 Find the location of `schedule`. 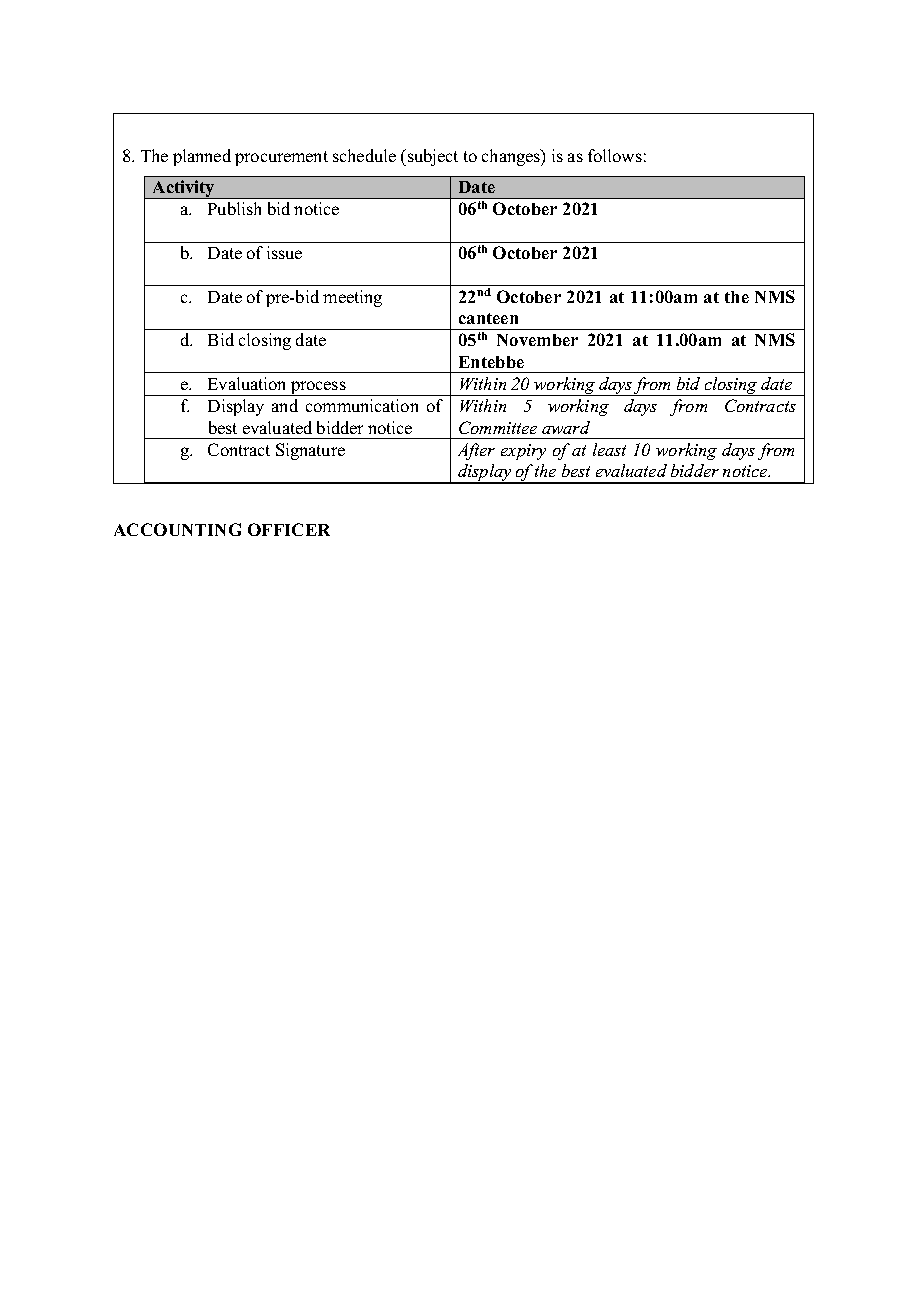

schedule is located at coordinates (364, 155).
